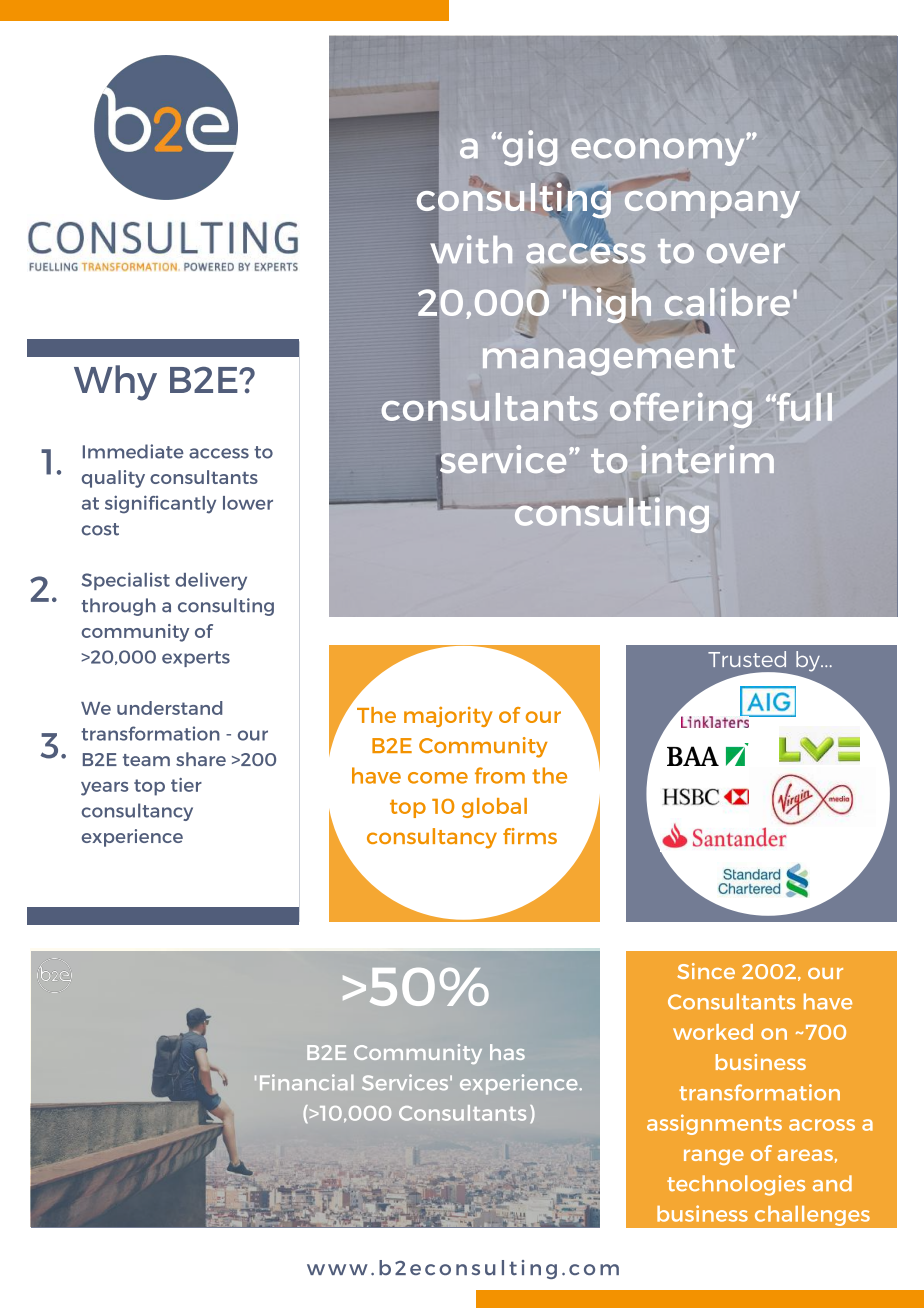 The image size is (924, 1308). What do you see at coordinates (211, 581) in the screenshot?
I see `delivery` at bounding box center [211, 581].
